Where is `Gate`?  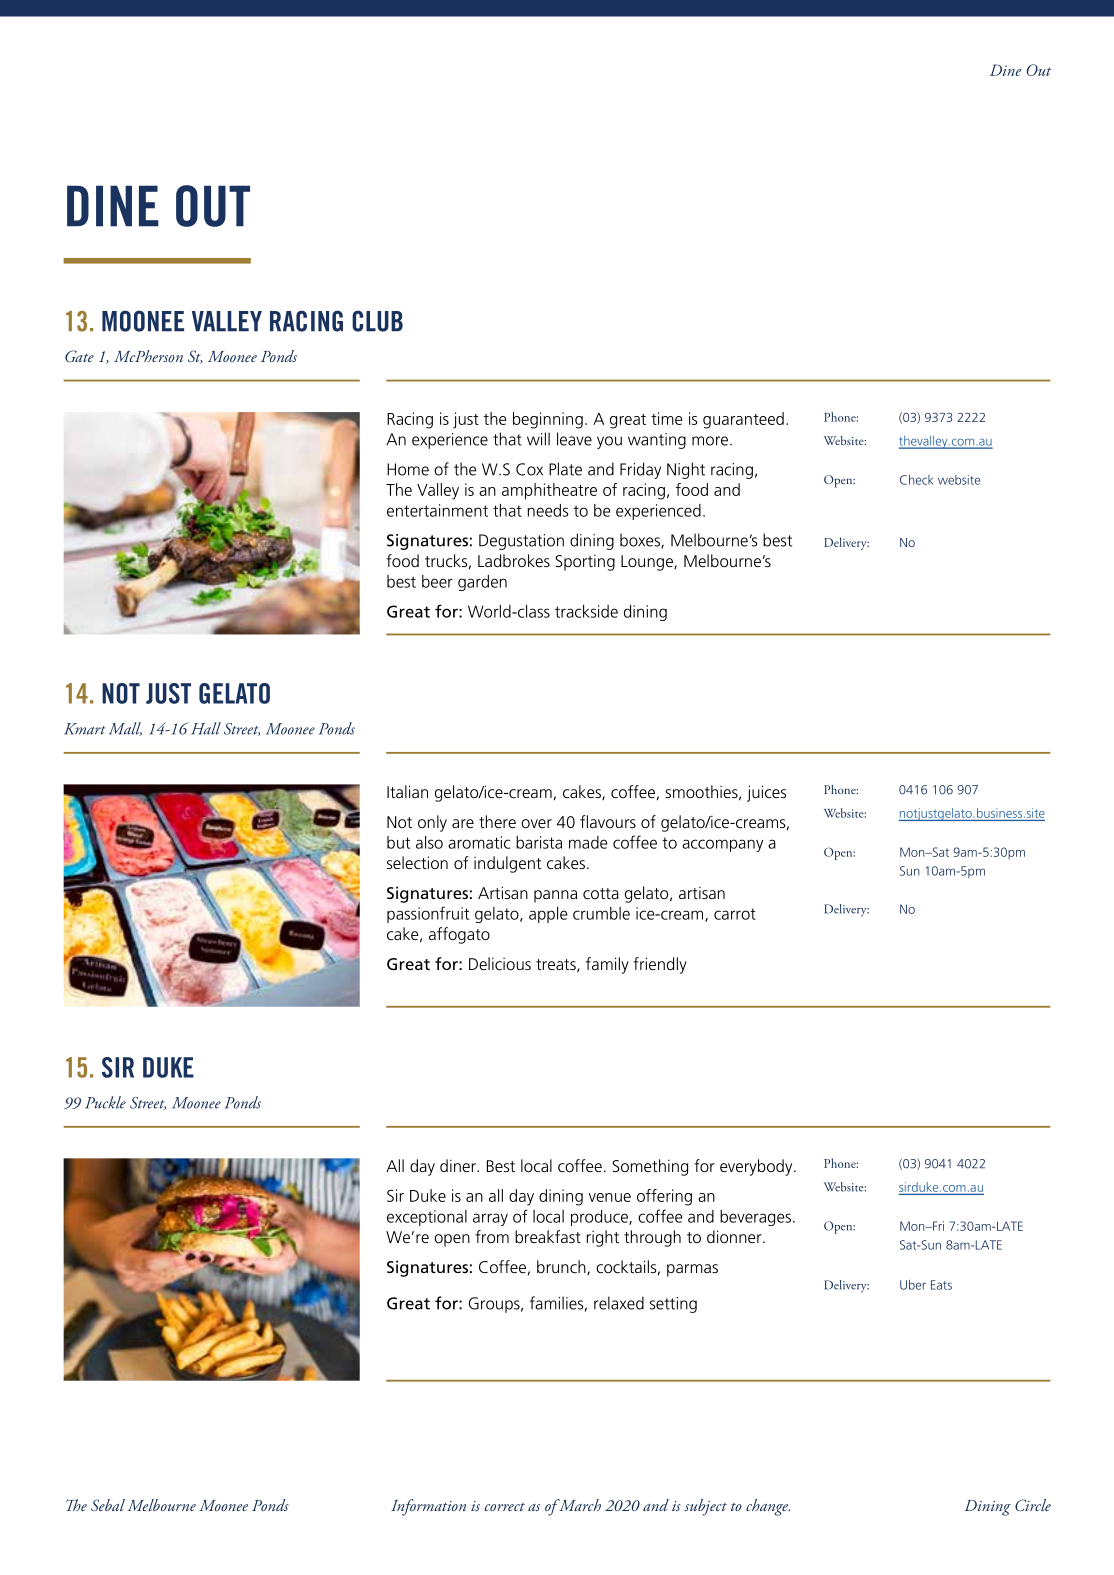
Gate is located at coordinates (79, 356).
